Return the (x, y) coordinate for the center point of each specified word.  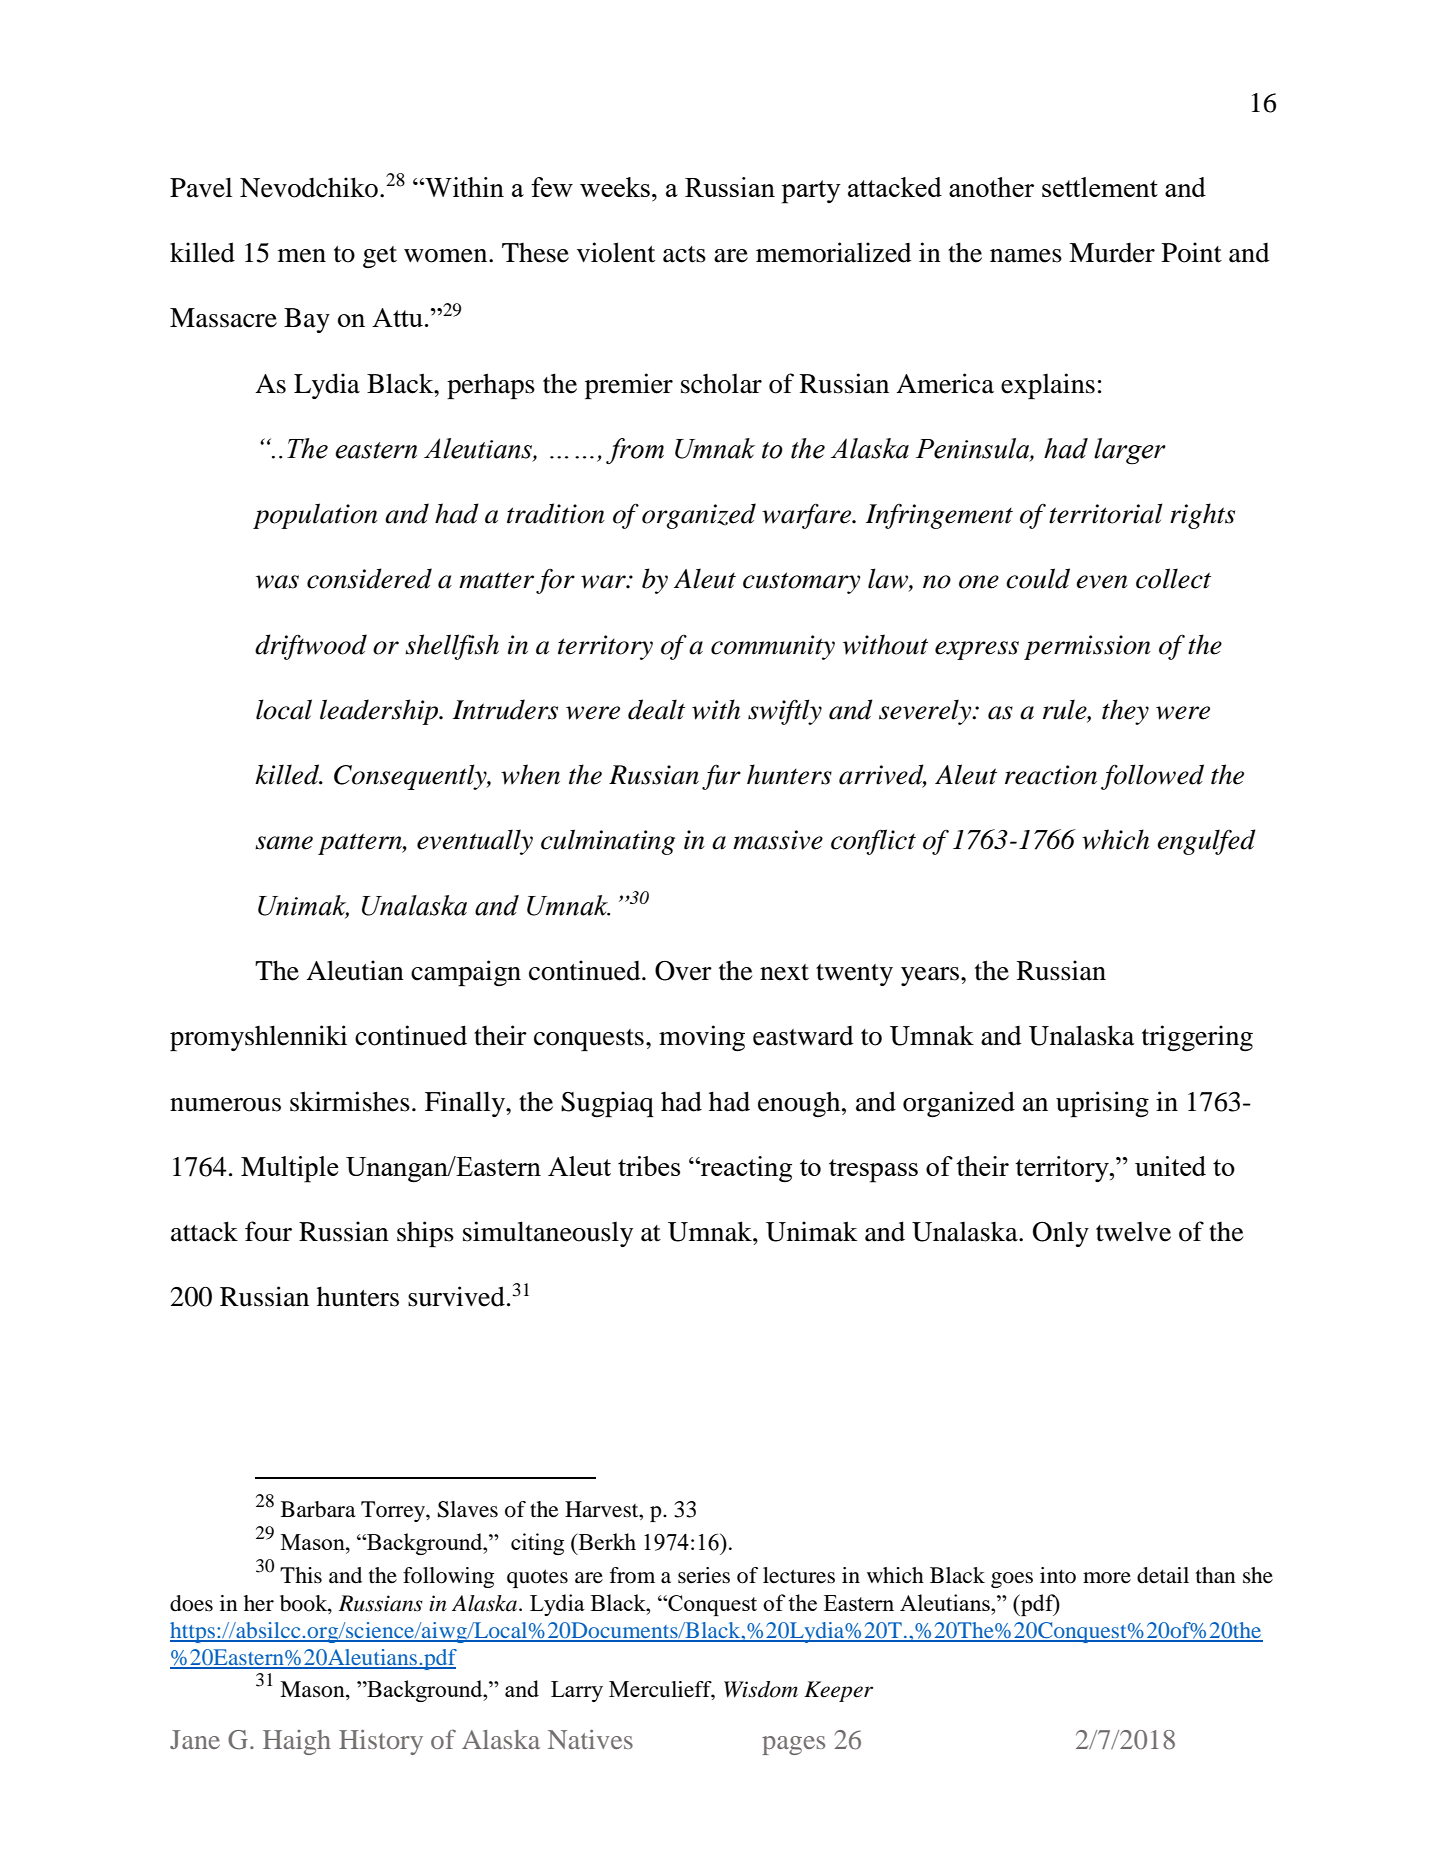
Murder (1112, 253)
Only (1061, 1234)
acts (684, 254)
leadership (380, 712)
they (1125, 712)
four (268, 1231)
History (381, 1742)
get (380, 257)
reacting (745, 1169)
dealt (656, 709)
